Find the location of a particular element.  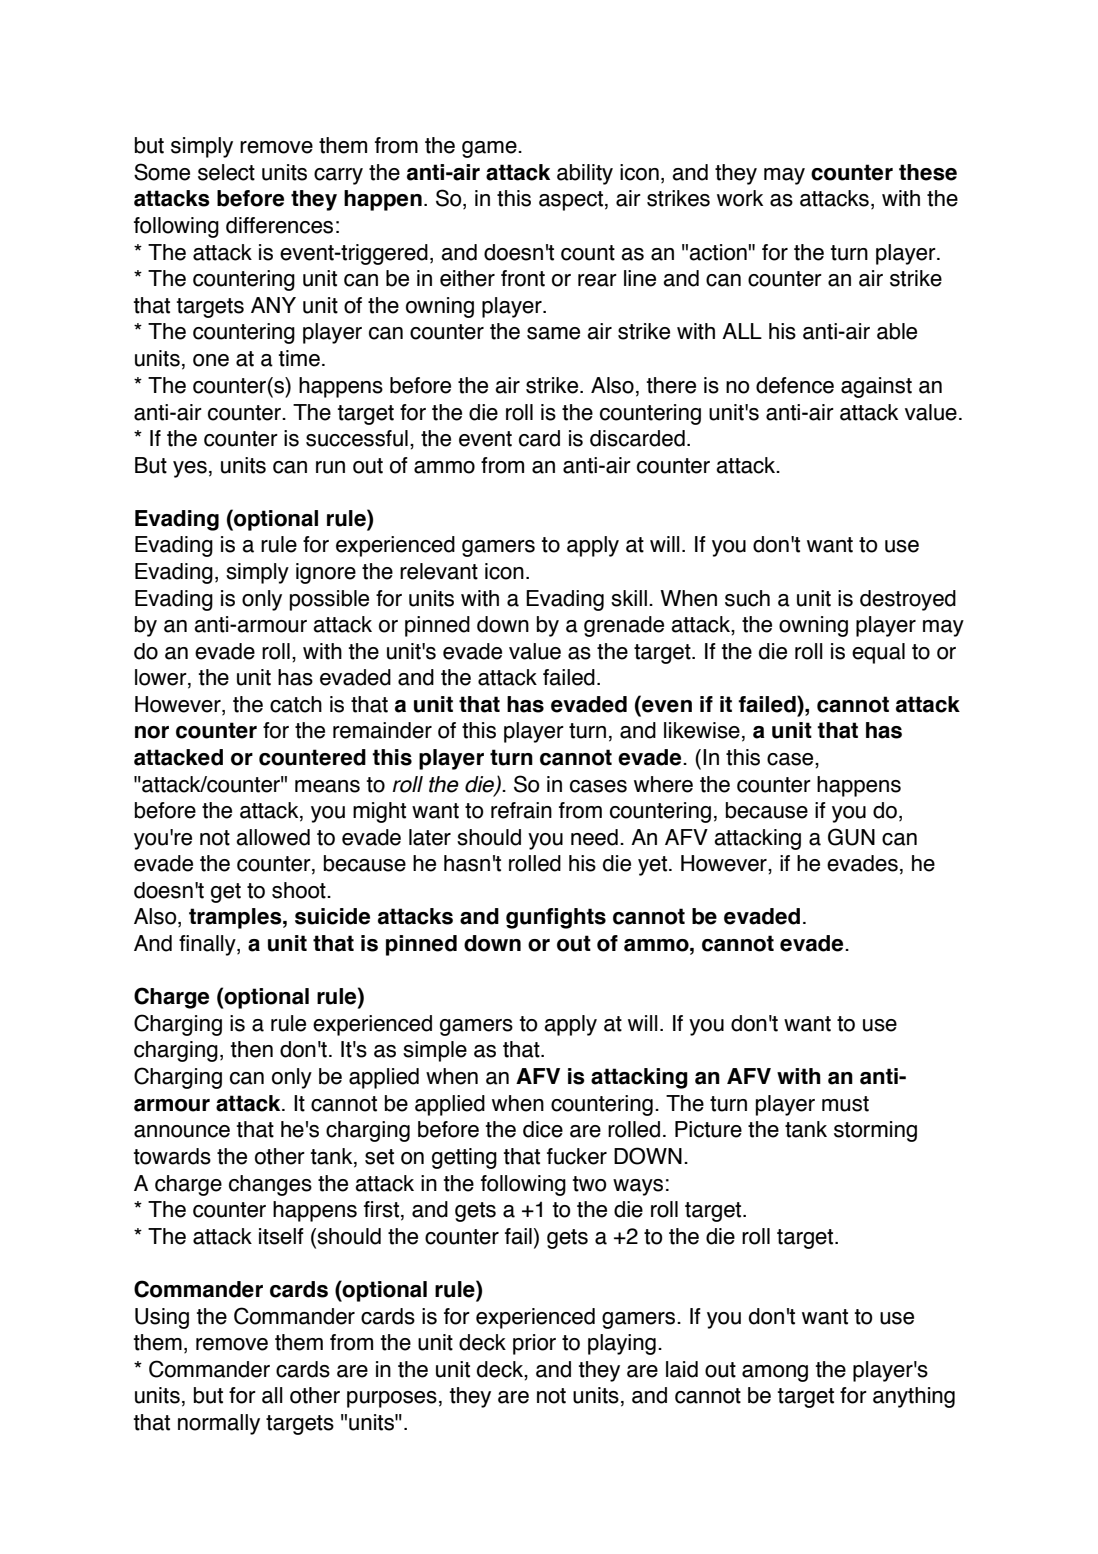

changes is located at coordinates (270, 1185).
